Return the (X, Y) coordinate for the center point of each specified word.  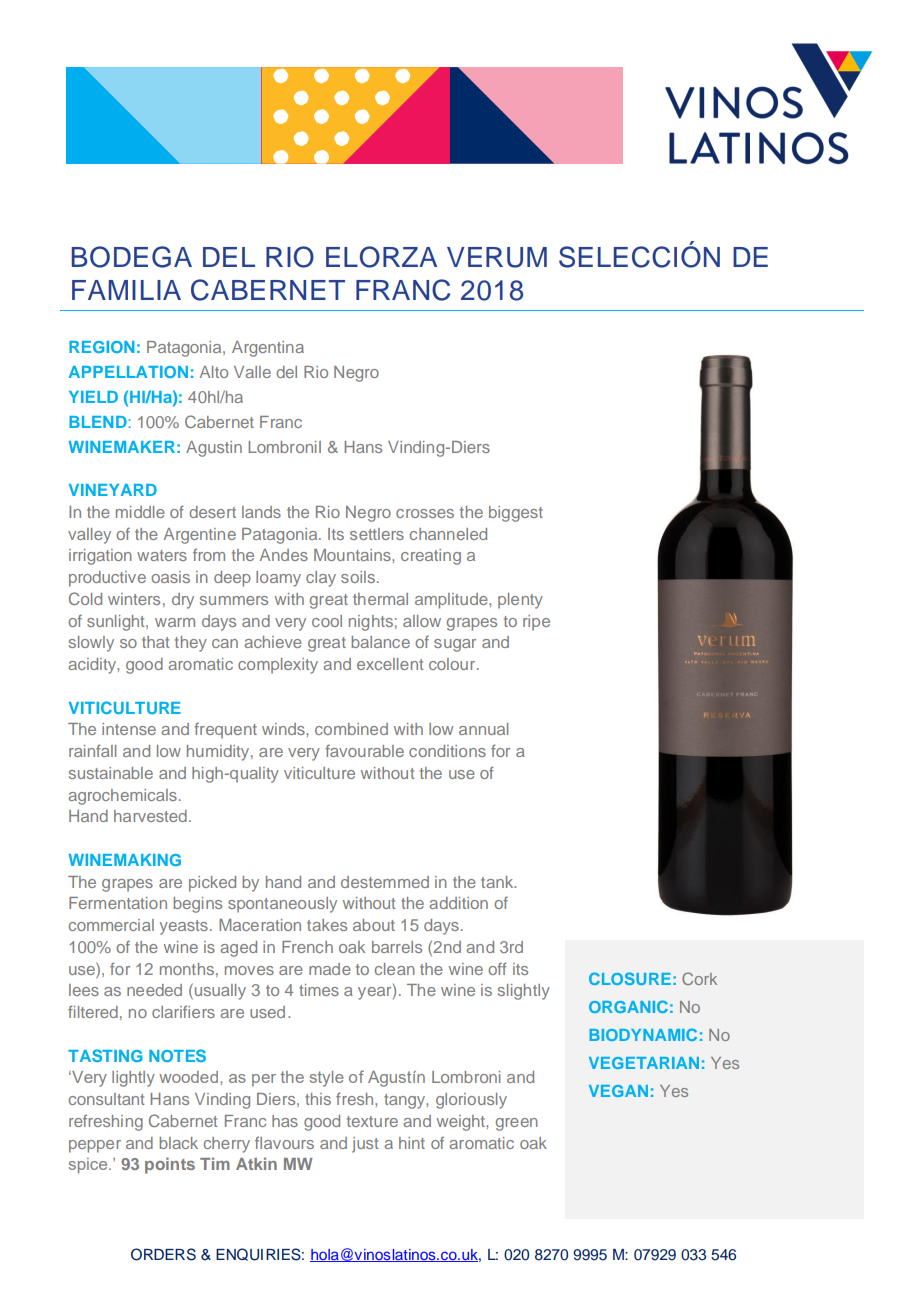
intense (129, 729)
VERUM (497, 257)
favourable (364, 750)
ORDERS (163, 1254)
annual (483, 729)
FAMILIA (126, 290)
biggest (516, 514)
